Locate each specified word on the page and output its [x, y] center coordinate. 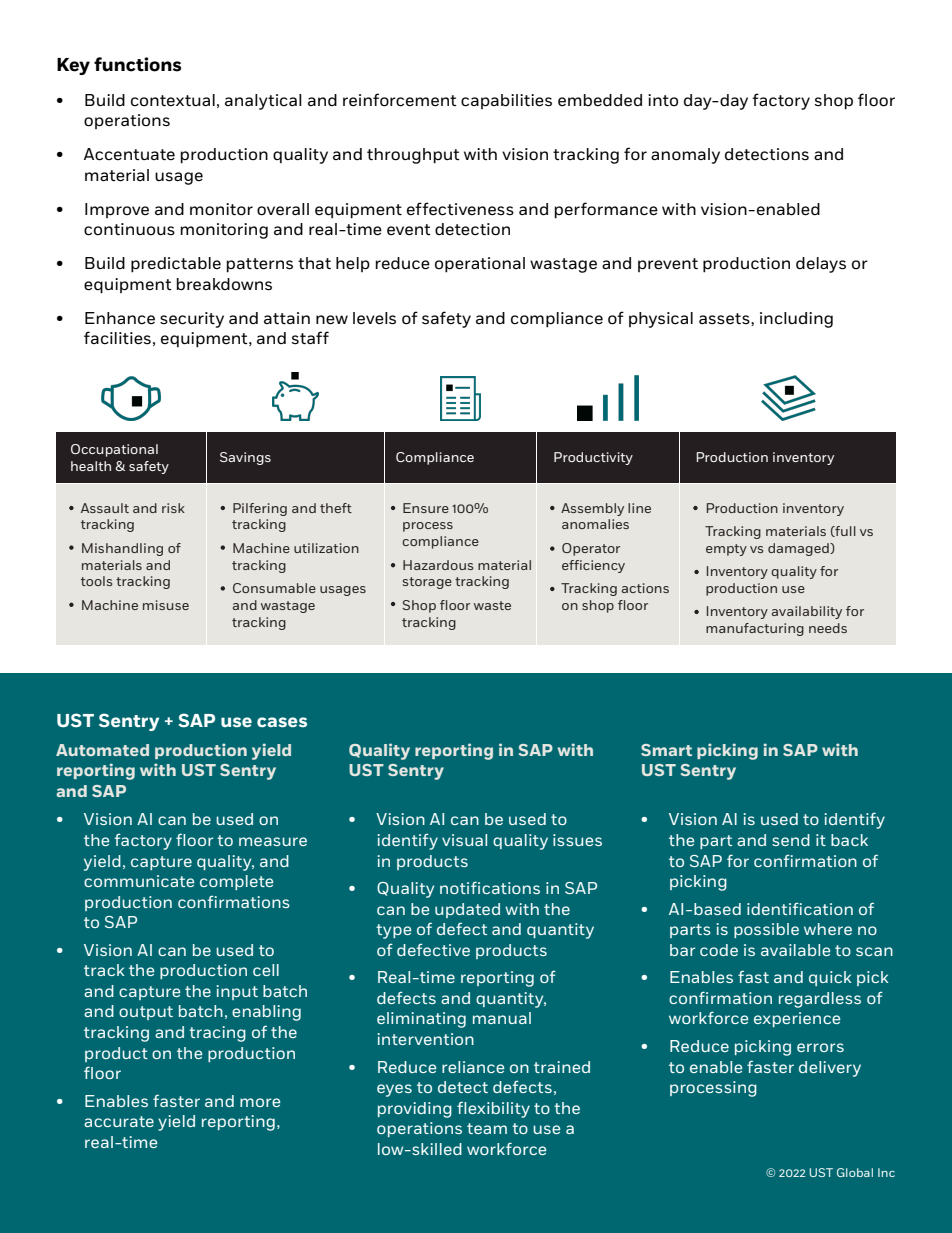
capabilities [506, 101]
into [663, 100]
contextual [173, 100]
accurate [119, 1121]
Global [855, 1172]
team [487, 1128]
